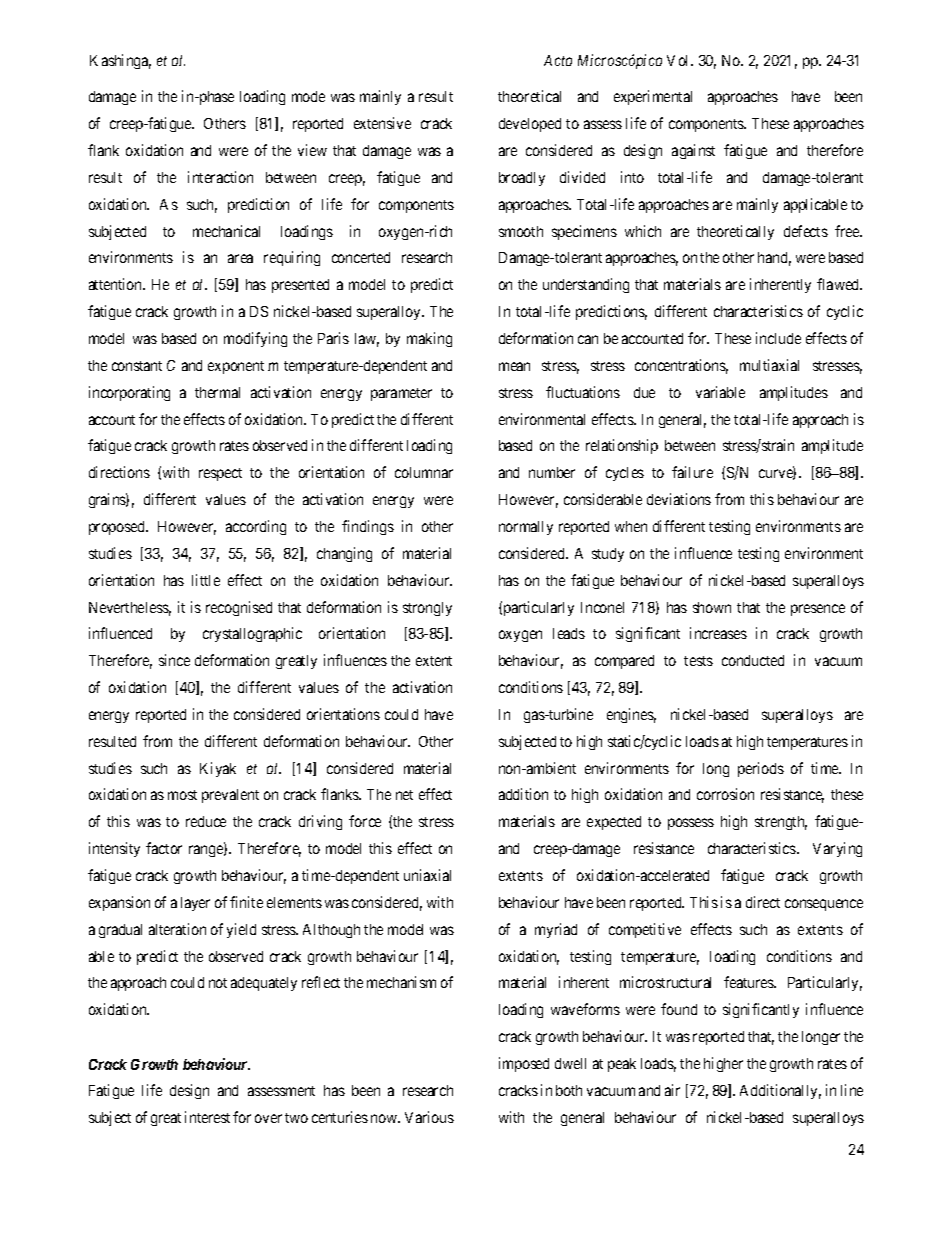  I want to click on mean, so click(514, 366).
